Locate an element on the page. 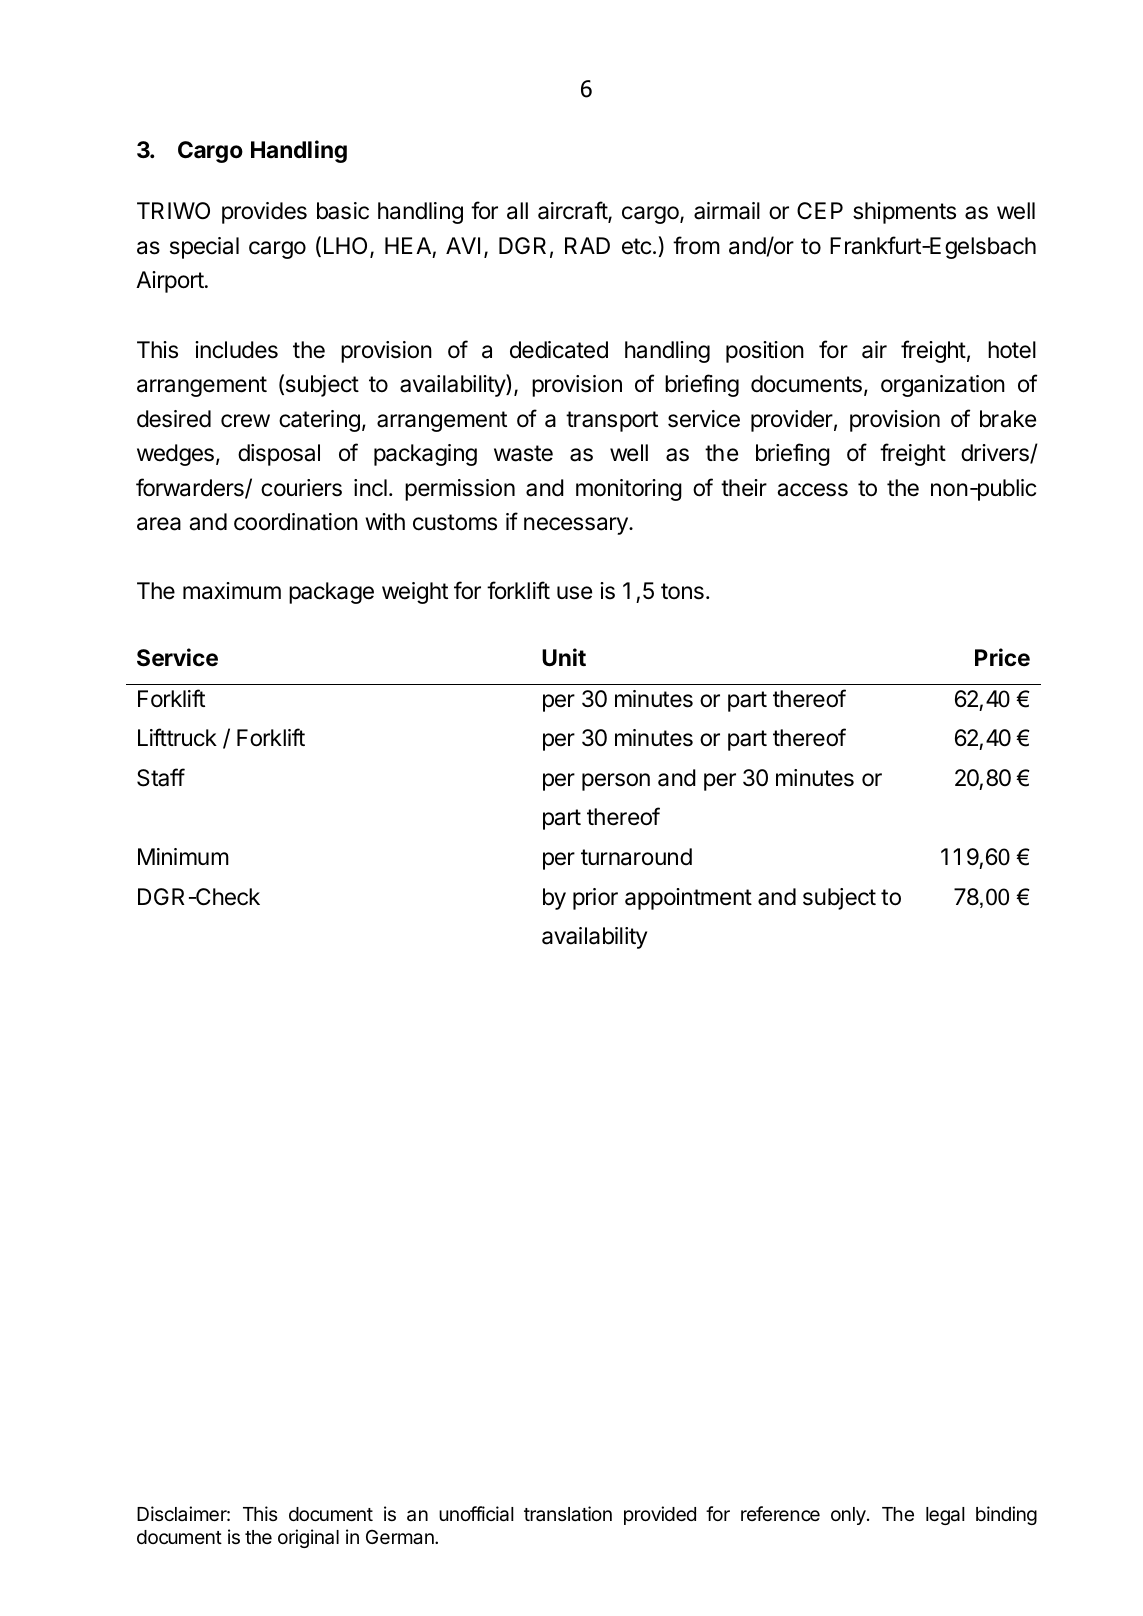 The height and width of the document is (1616, 1143). original is located at coordinates (308, 1538).
